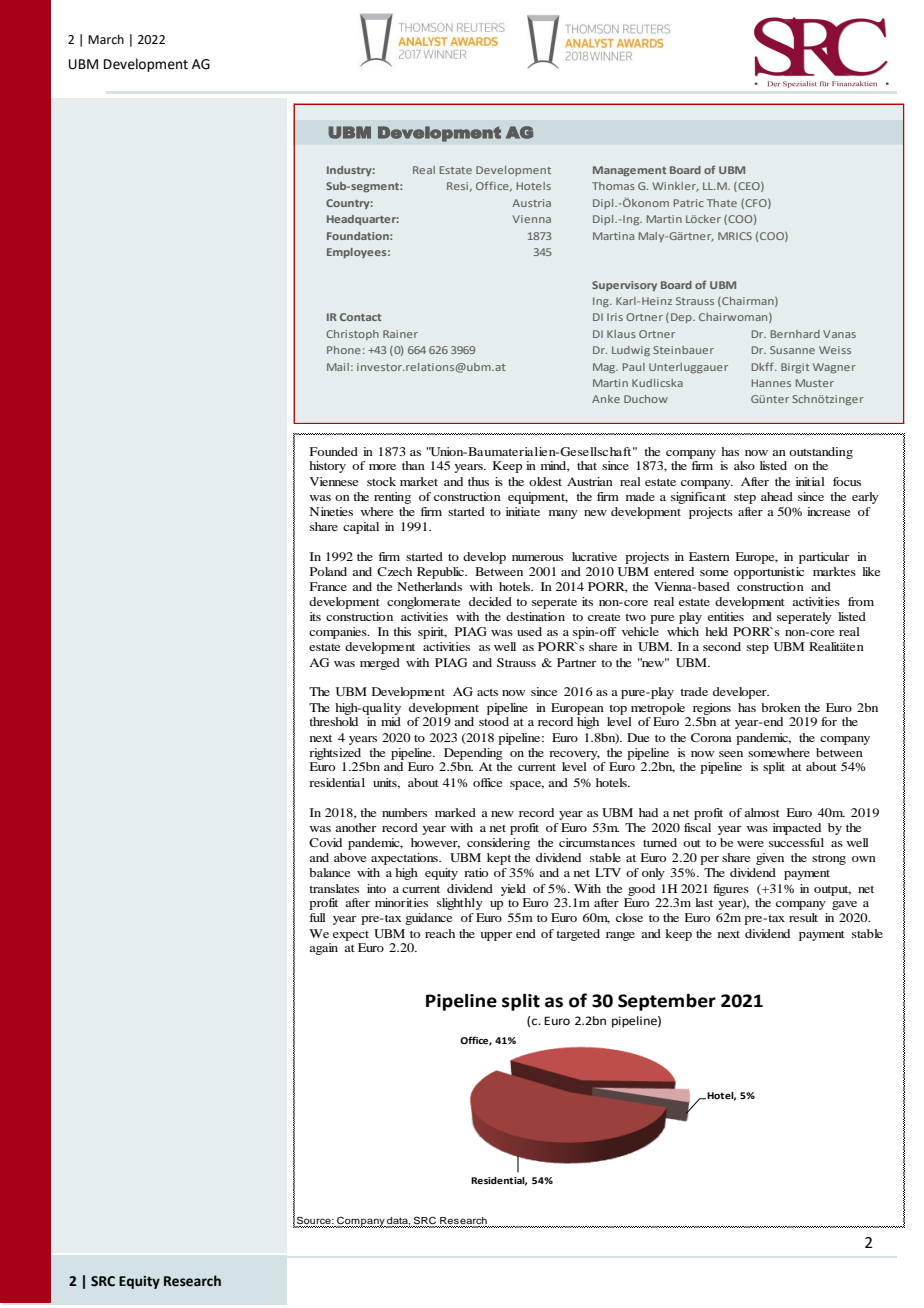 This screenshot has height=1308, width=924. What do you see at coordinates (795, 334) in the screenshot?
I see `Bernhard` at bounding box center [795, 334].
